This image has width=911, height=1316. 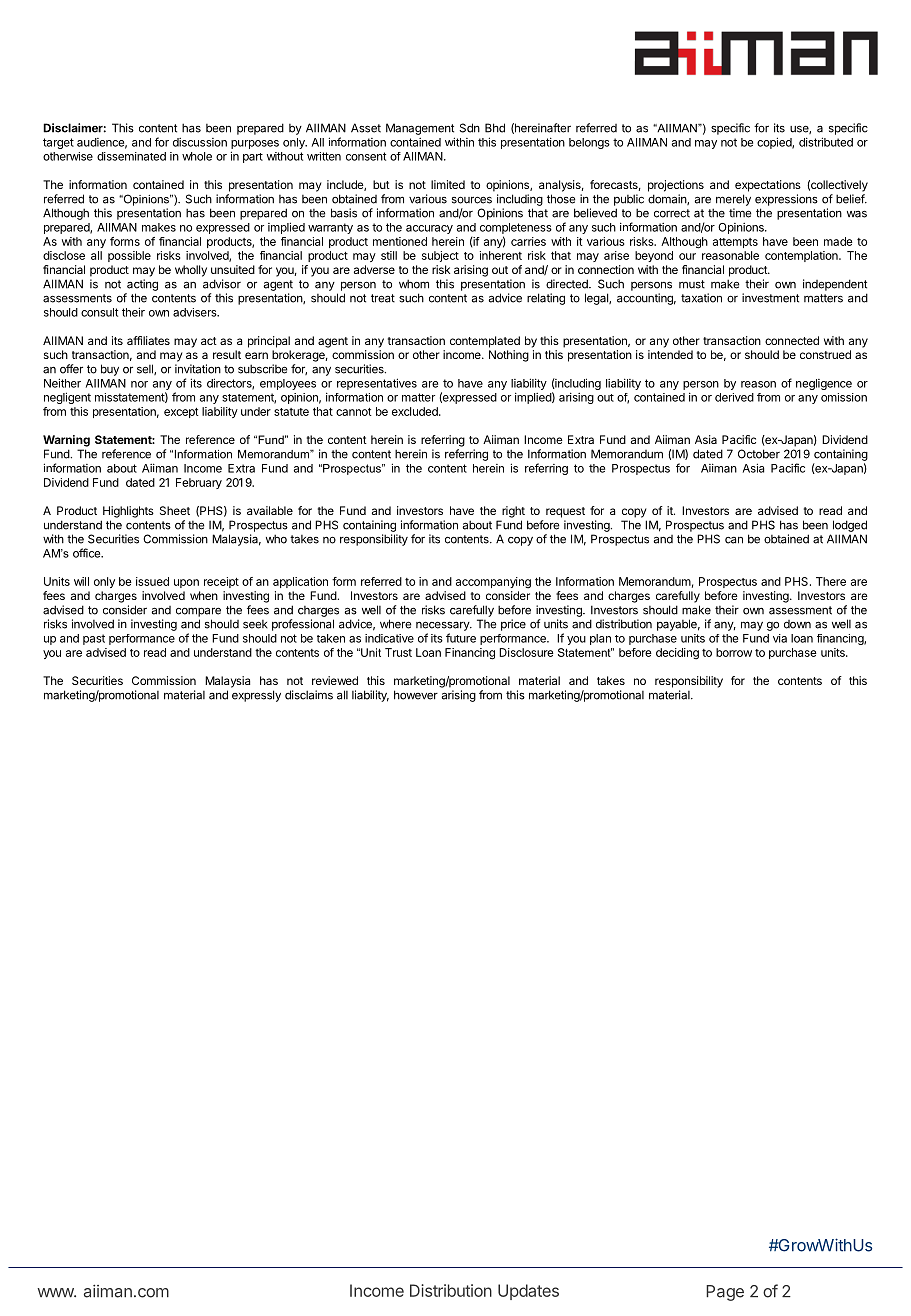 What do you see at coordinates (416, 695) in the image?
I see `however` at bounding box center [416, 695].
